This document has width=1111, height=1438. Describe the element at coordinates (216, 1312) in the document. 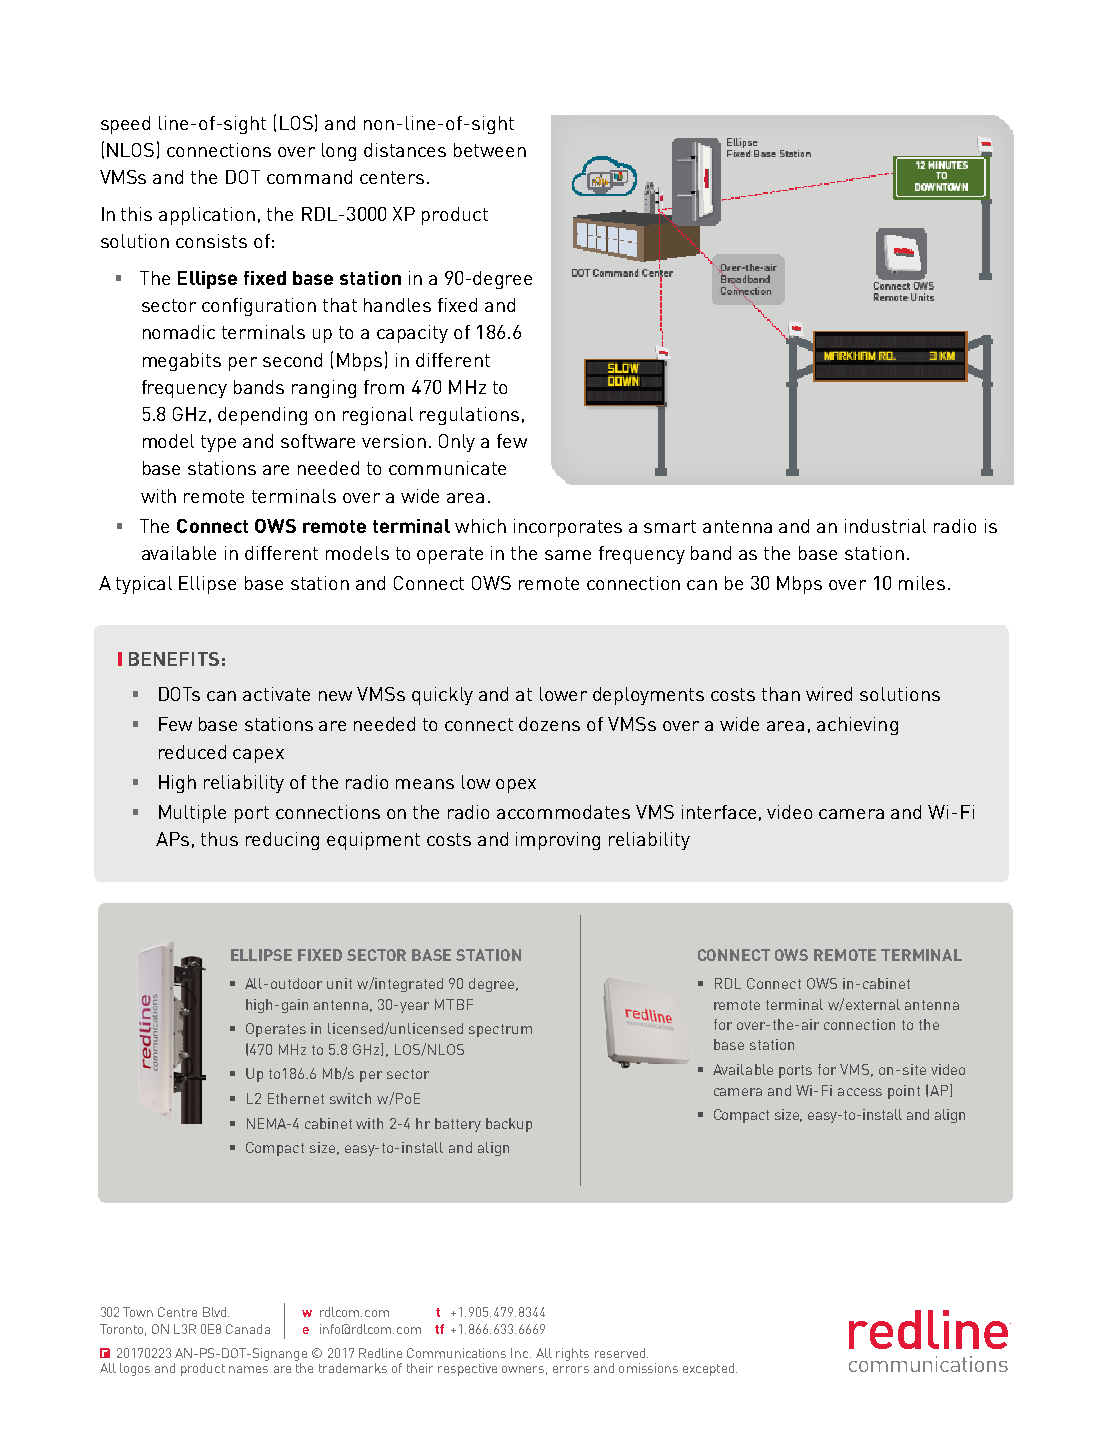

I see `Blvd` at that location.
